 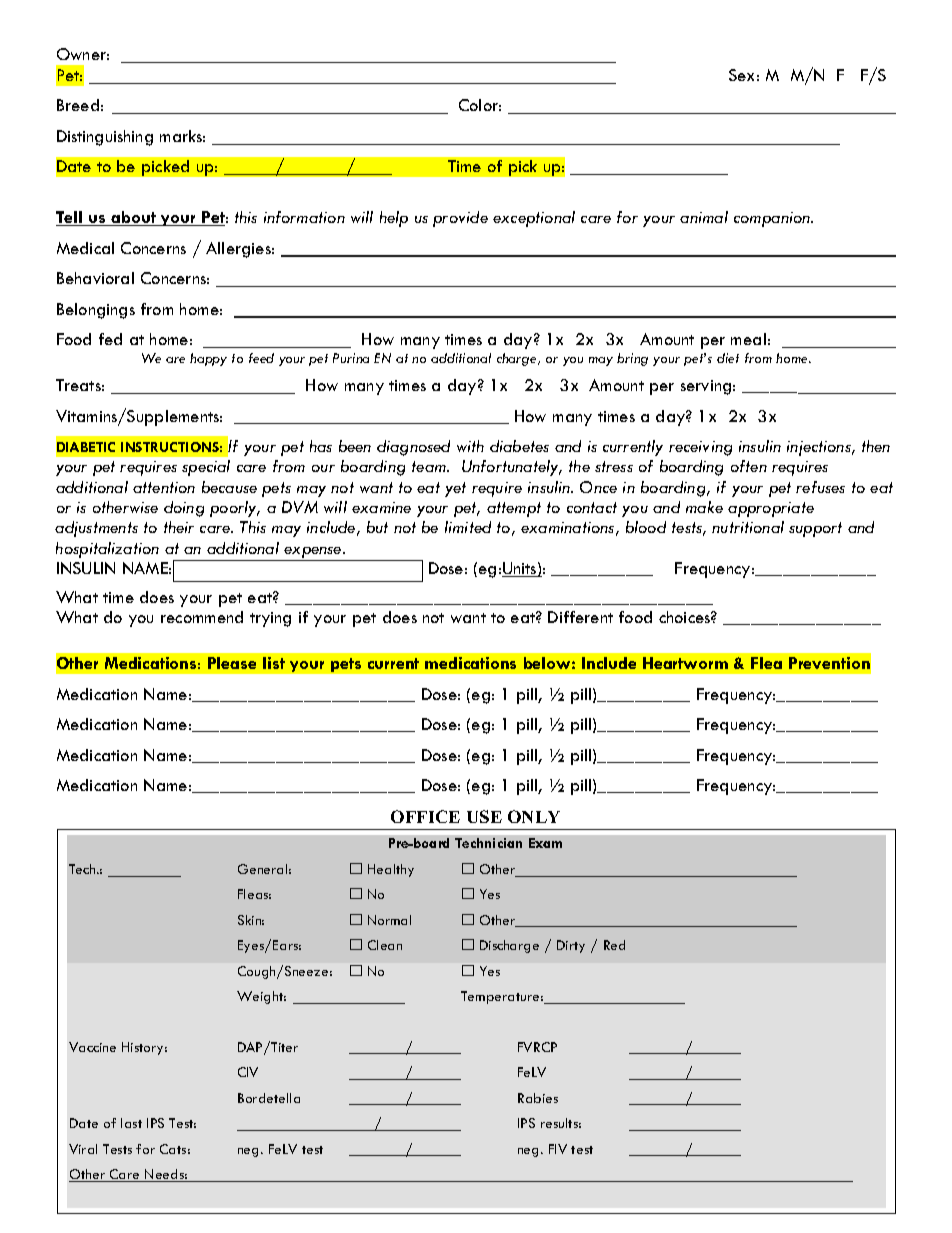 I want to click on provide, so click(x=460, y=219).
